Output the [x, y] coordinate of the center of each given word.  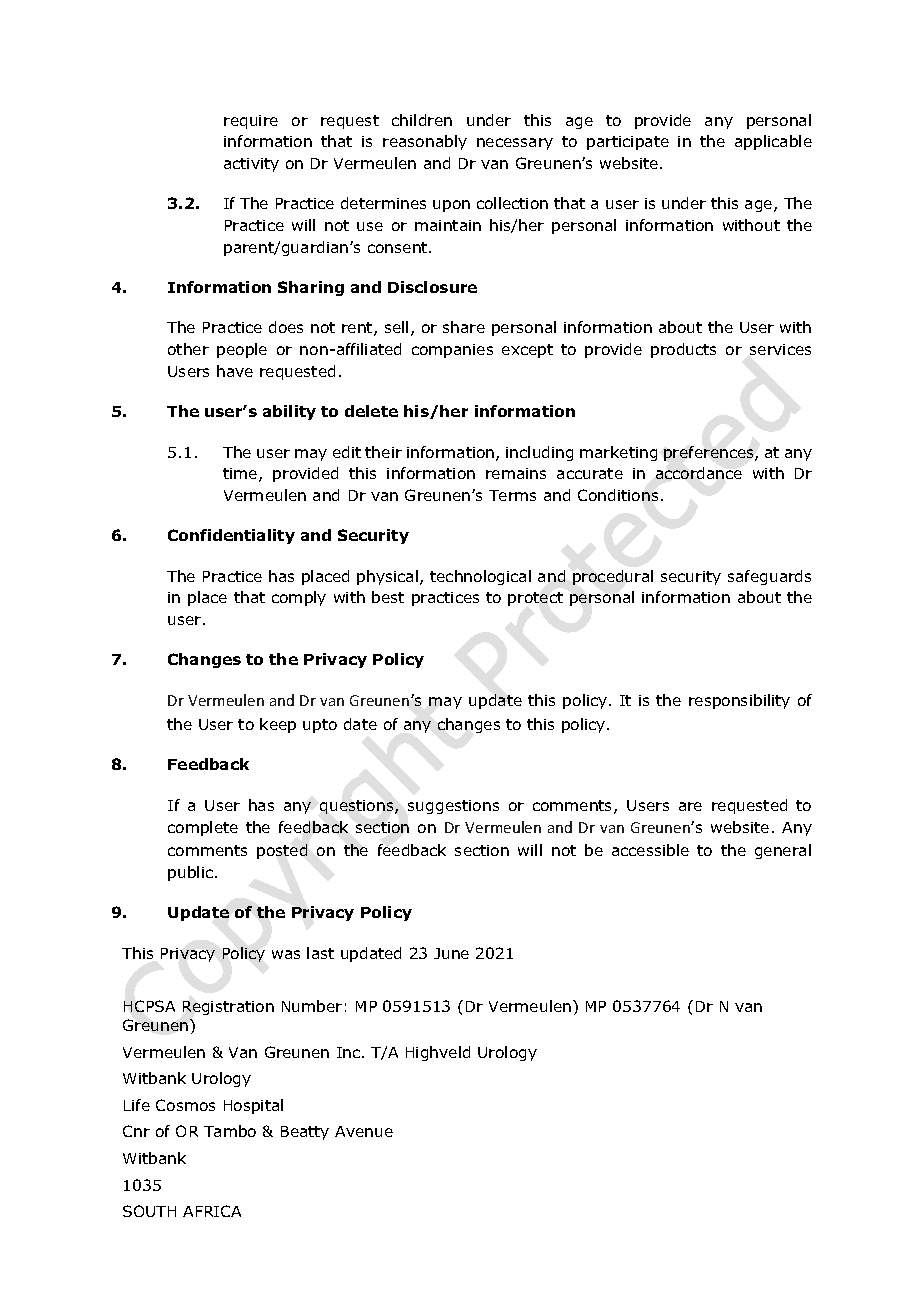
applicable [773, 142]
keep [278, 725]
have [235, 371]
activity [251, 165]
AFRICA [212, 1211]
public [190, 873]
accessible [650, 850]
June [451, 953]
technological [480, 577]
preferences [710, 453]
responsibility [739, 701]
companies [452, 351]
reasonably [425, 142]
